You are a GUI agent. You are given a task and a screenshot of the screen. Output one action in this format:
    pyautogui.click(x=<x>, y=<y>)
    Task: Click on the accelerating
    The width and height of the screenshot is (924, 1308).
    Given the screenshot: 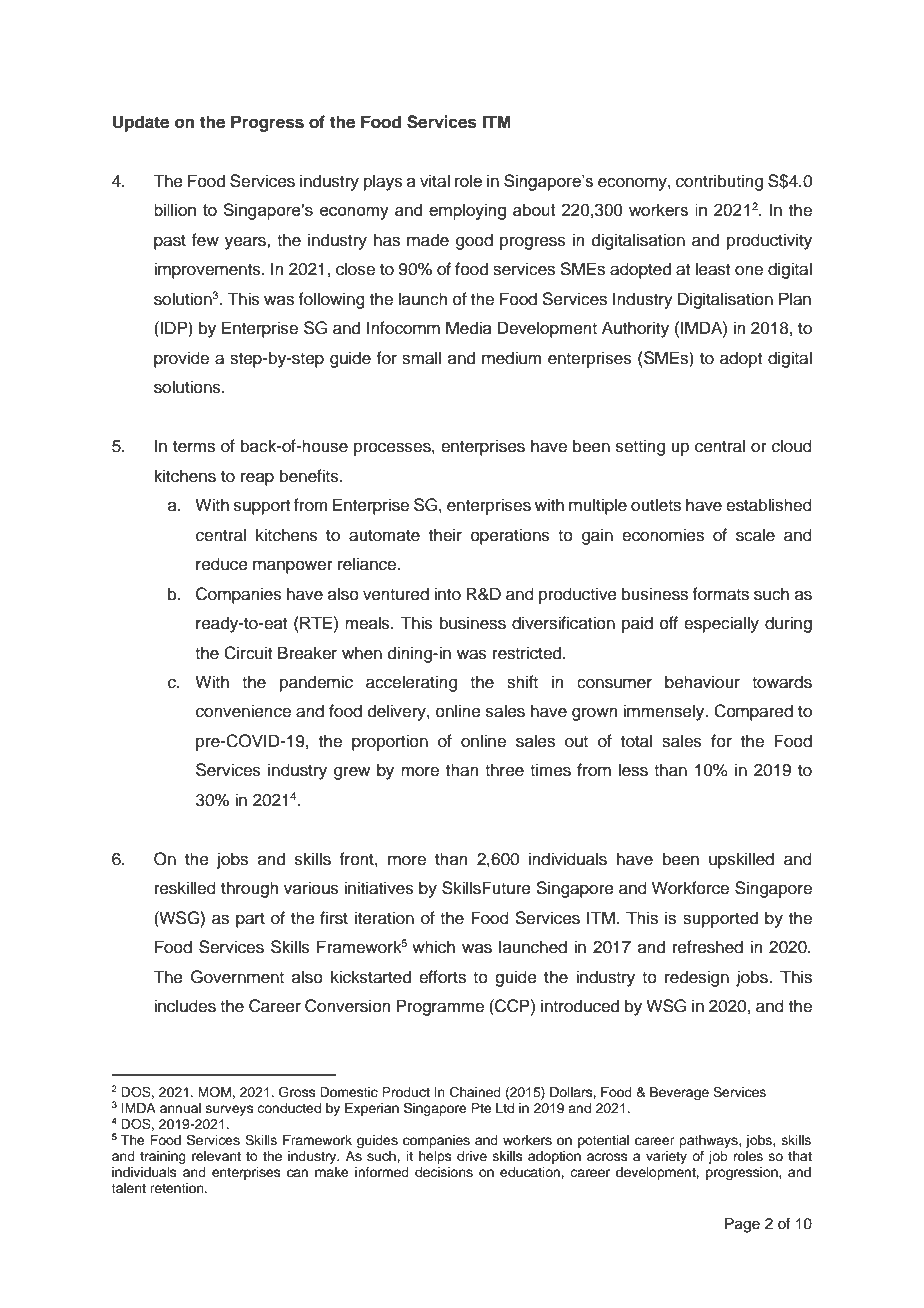 What is the action you would take?
    pyautogui.click(x=411, y=683)
